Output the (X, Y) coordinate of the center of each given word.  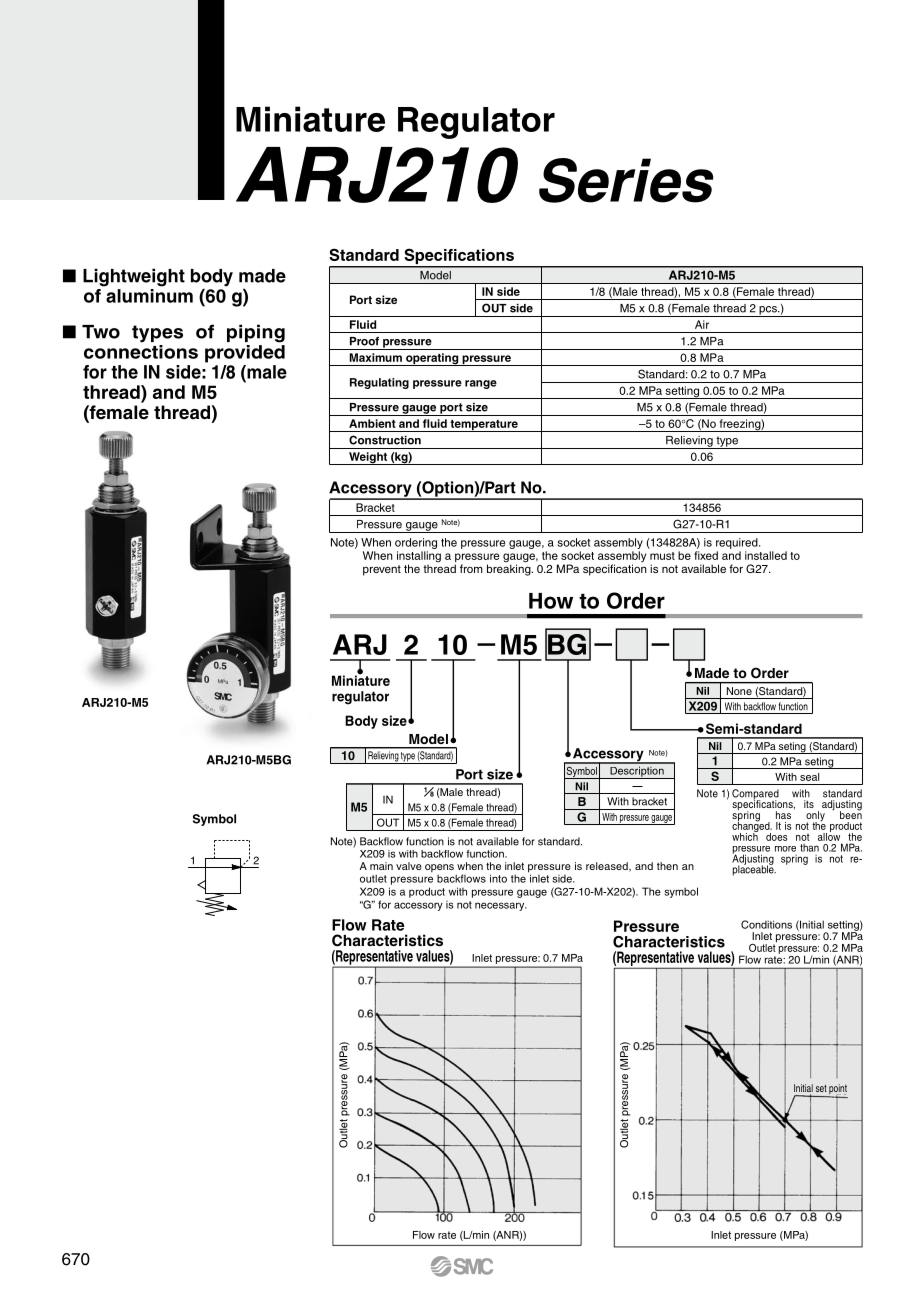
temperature (484, 426)
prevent (382, 570)
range (481, 384)
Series (626, 180)
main (381, 866)
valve (409, 866)
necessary (501, 906)
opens (439, 868)
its (809, 804)
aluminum (149, 296)
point (837, 1090)
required (738, 543)
